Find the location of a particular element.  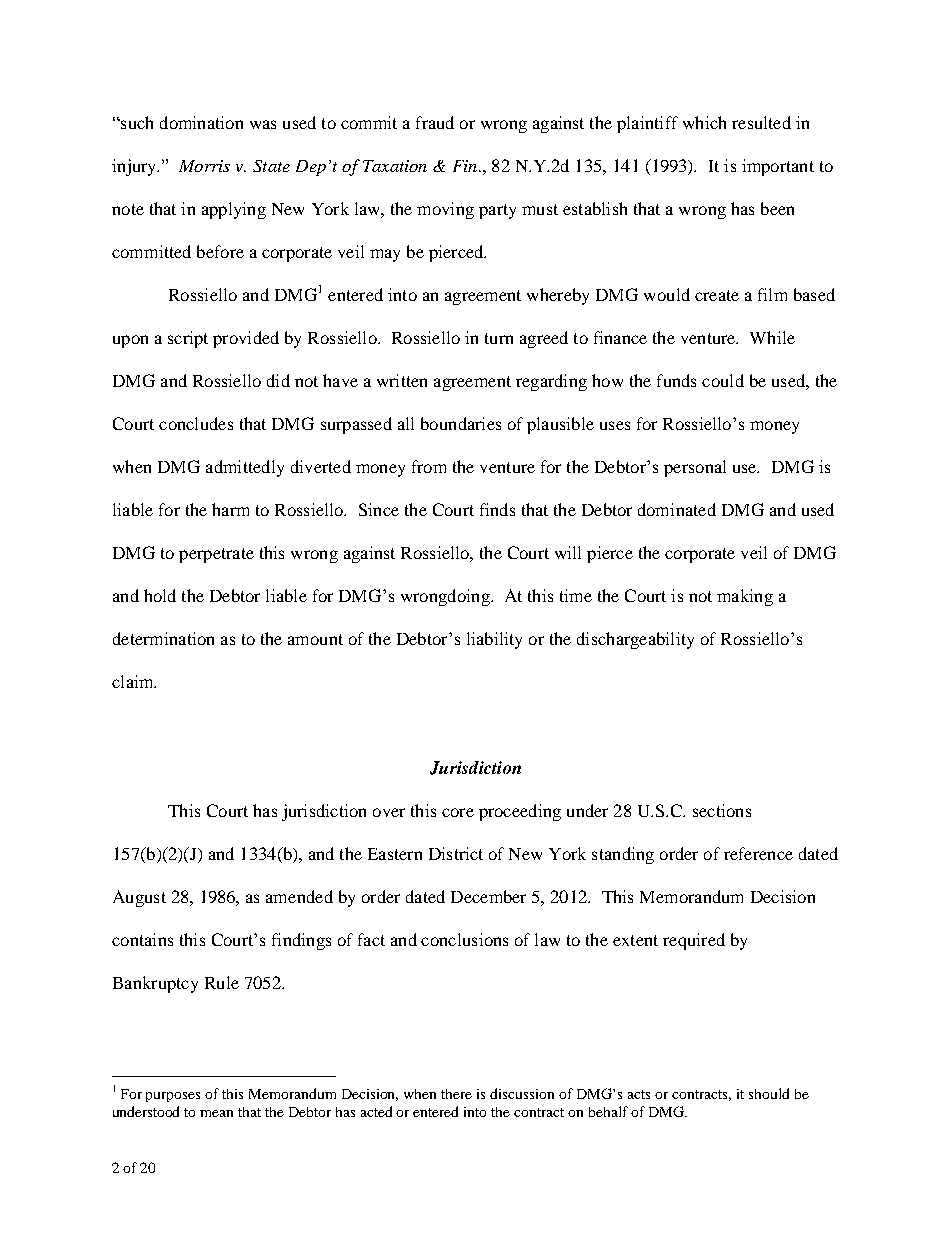

making is located at coordinates (745, 597).
